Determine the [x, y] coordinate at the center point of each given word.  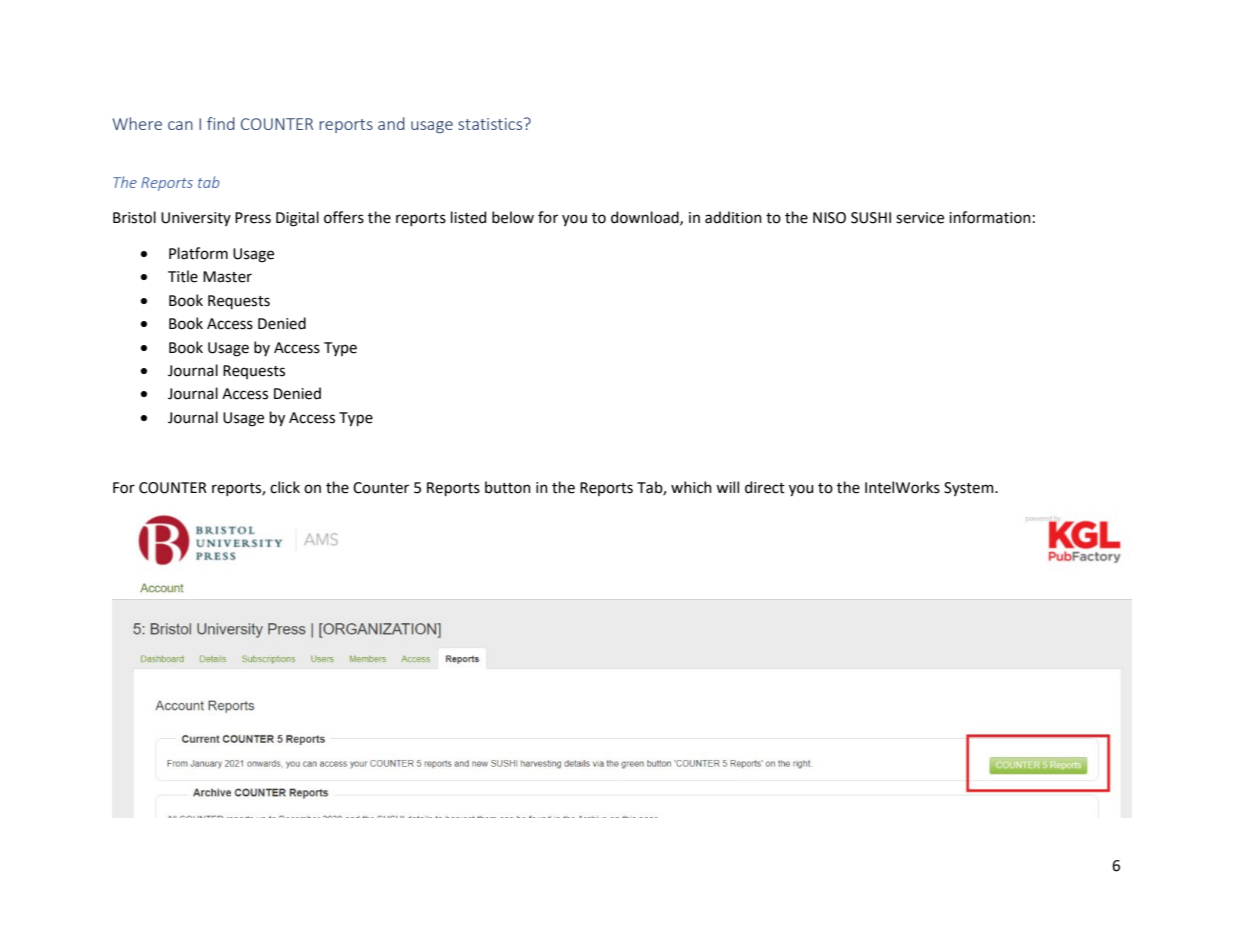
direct [765, 487]
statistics [491, 124]
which [691, 487]
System [970, 489]
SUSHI [871, 218]
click [285, 487]
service [920, 218]
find [221, 123]
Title [183, 276]
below [513, 217]
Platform [198, 253]
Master [227, 277]
